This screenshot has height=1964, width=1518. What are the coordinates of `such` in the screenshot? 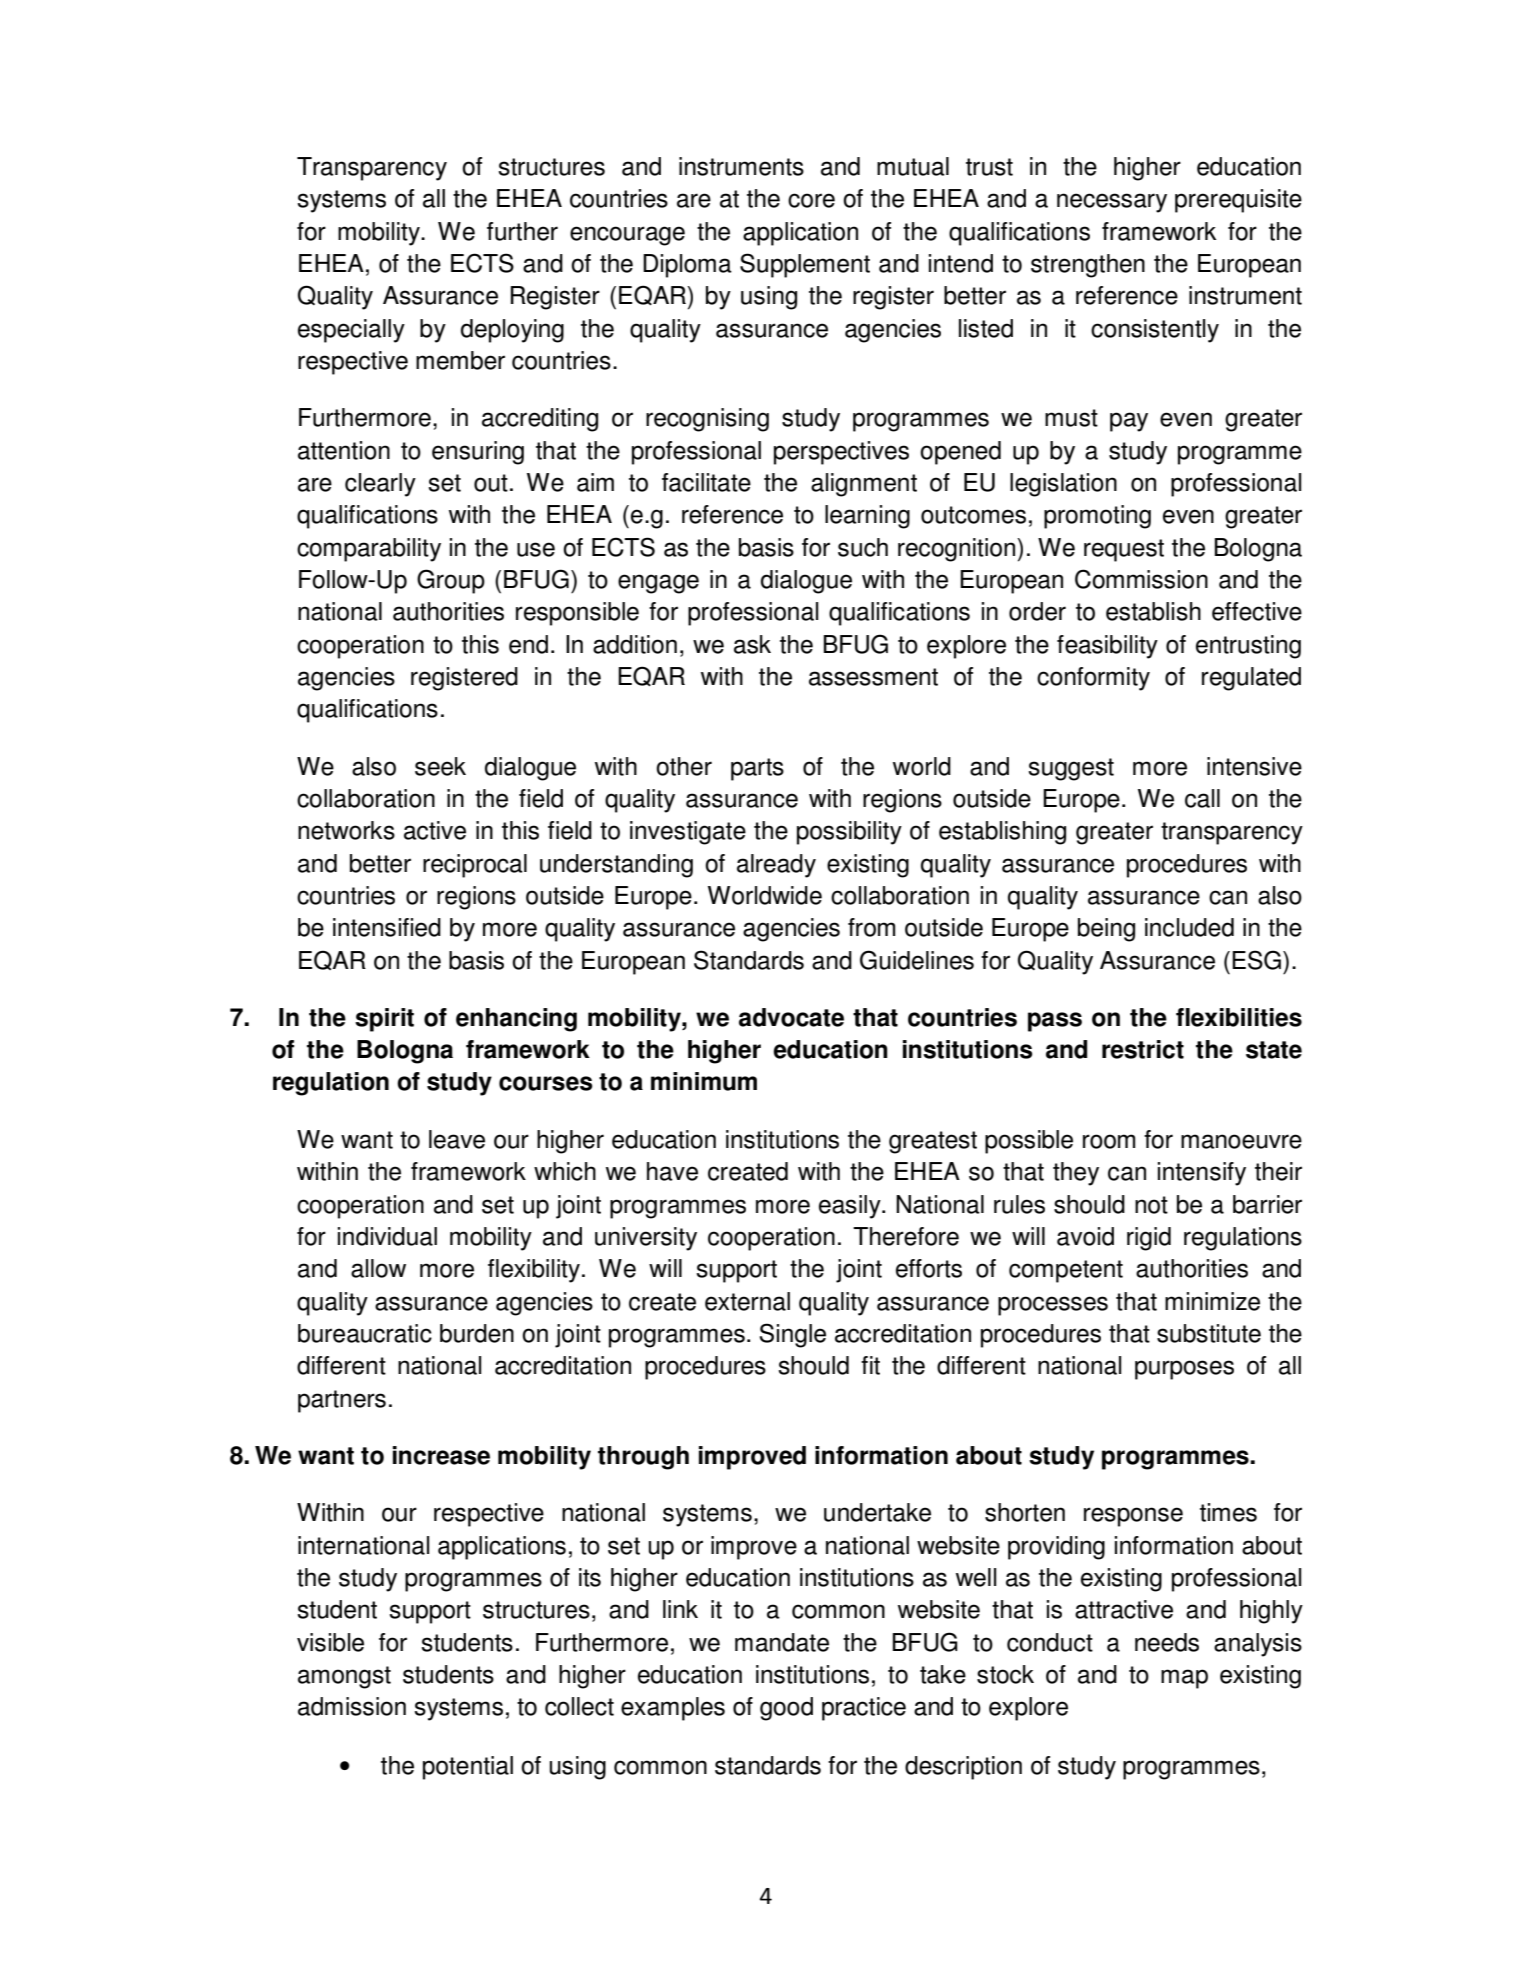 It's located at (863, 547).
